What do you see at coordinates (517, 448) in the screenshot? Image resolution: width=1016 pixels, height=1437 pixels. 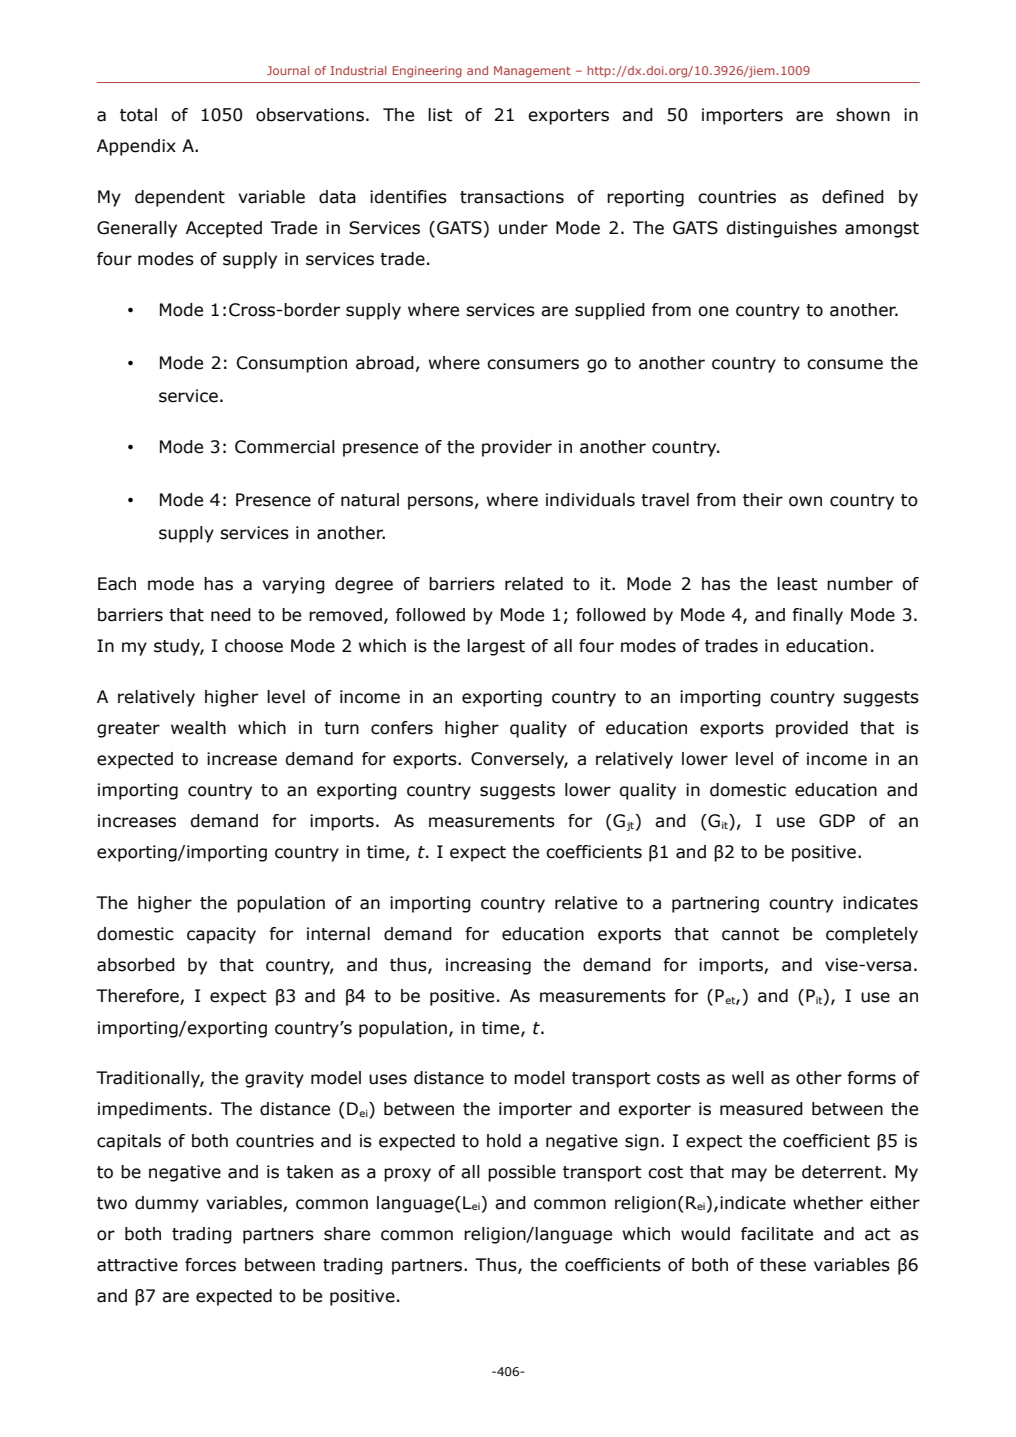 I see `provider` at bounding box center [517, 448].
